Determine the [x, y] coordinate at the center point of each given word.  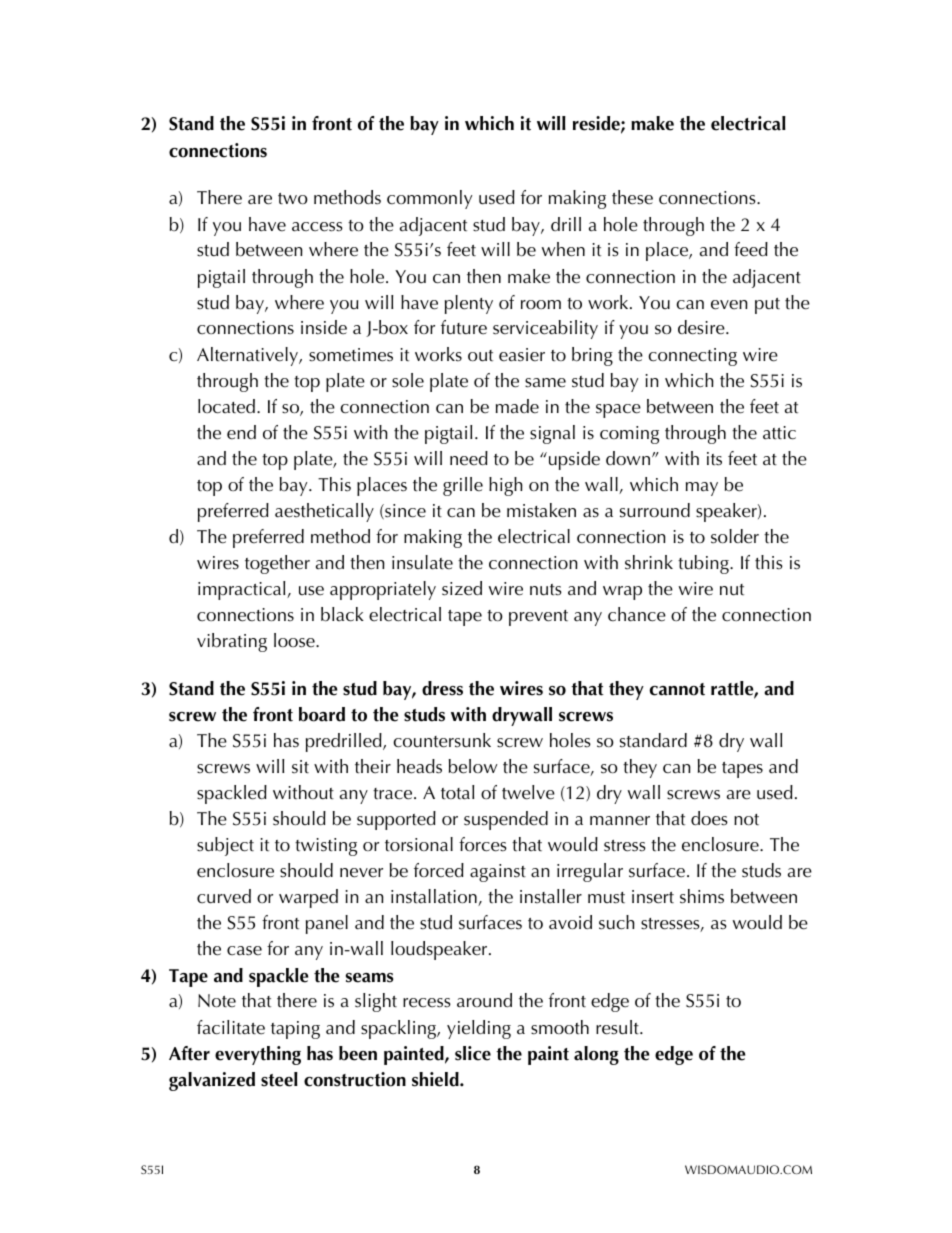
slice [473, 1053]
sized [462, 588]
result [618, 1027]
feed [751, 249]
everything [258, 1055]
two [293, 199]
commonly [429, 199]
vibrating [232, 642]
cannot [677, 689]
